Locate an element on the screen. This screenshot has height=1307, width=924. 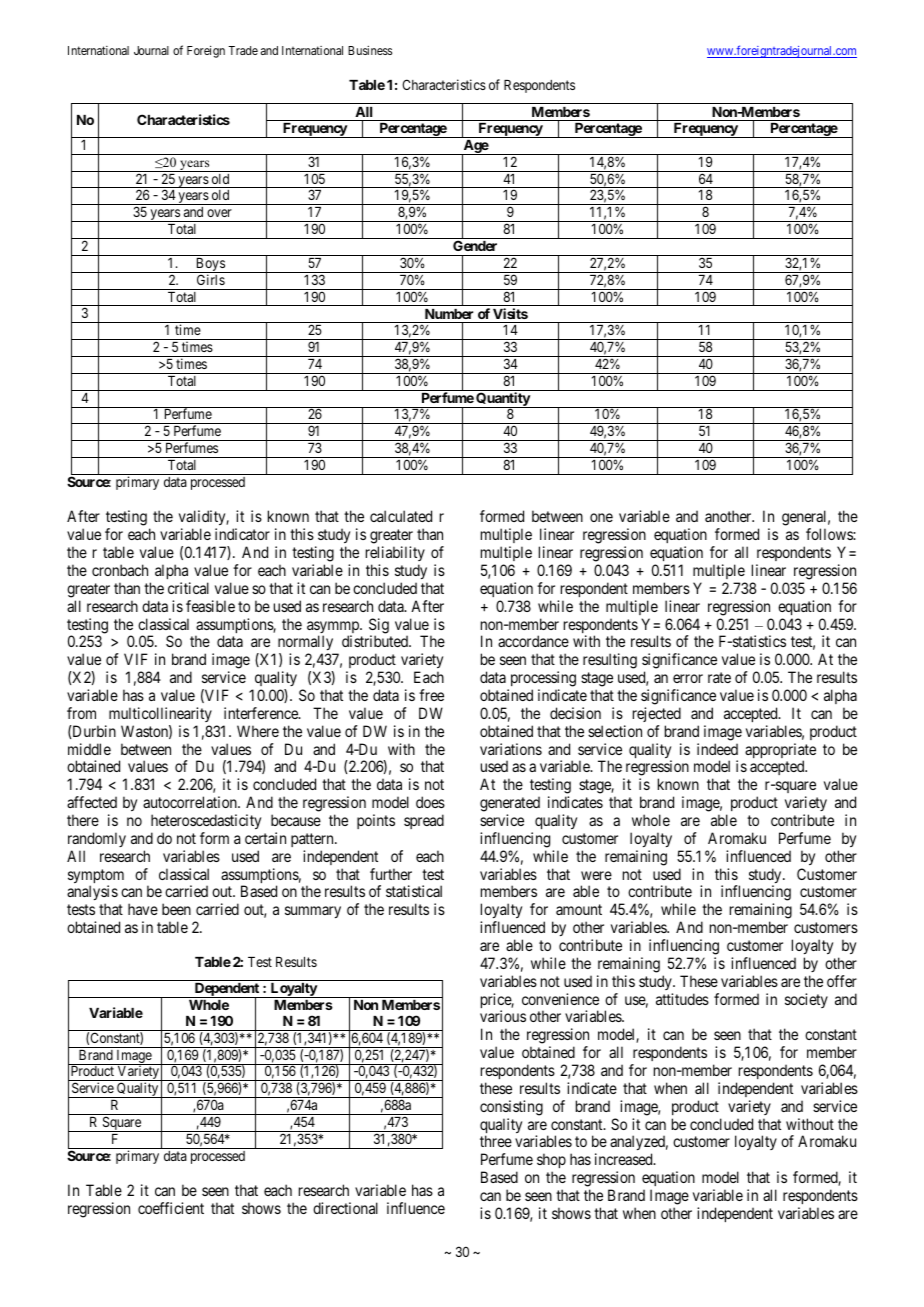
appropriate is located at coordinates (780, 752).
